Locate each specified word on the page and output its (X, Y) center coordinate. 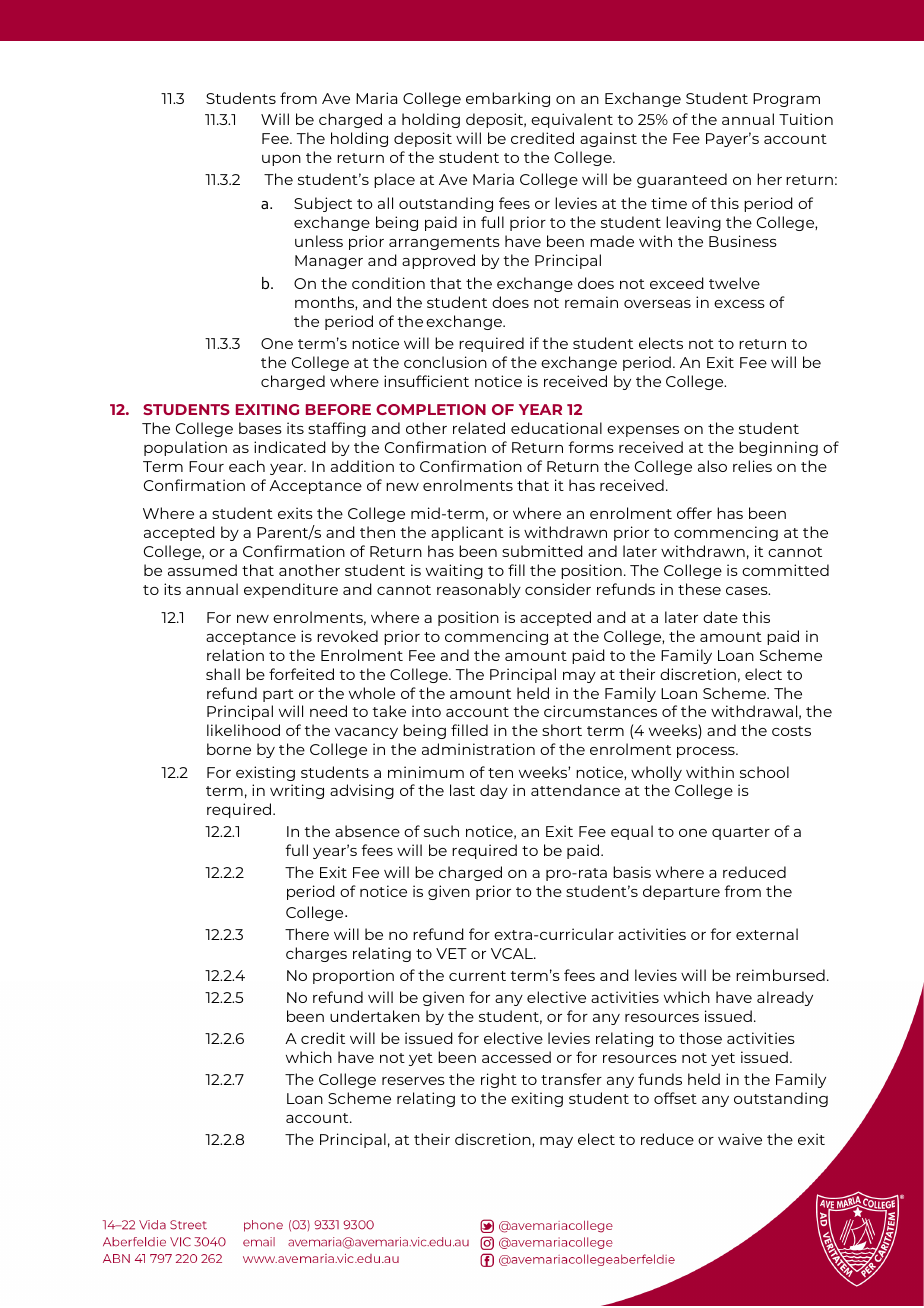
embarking (508, 99)
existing (265, 773)
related (479, 428)
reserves (413, 1081)
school (764, 772)
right (499, 1080)
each (247, 466)
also (712, 466)
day (494, 791)
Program (786, 100)
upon (281, 160)
